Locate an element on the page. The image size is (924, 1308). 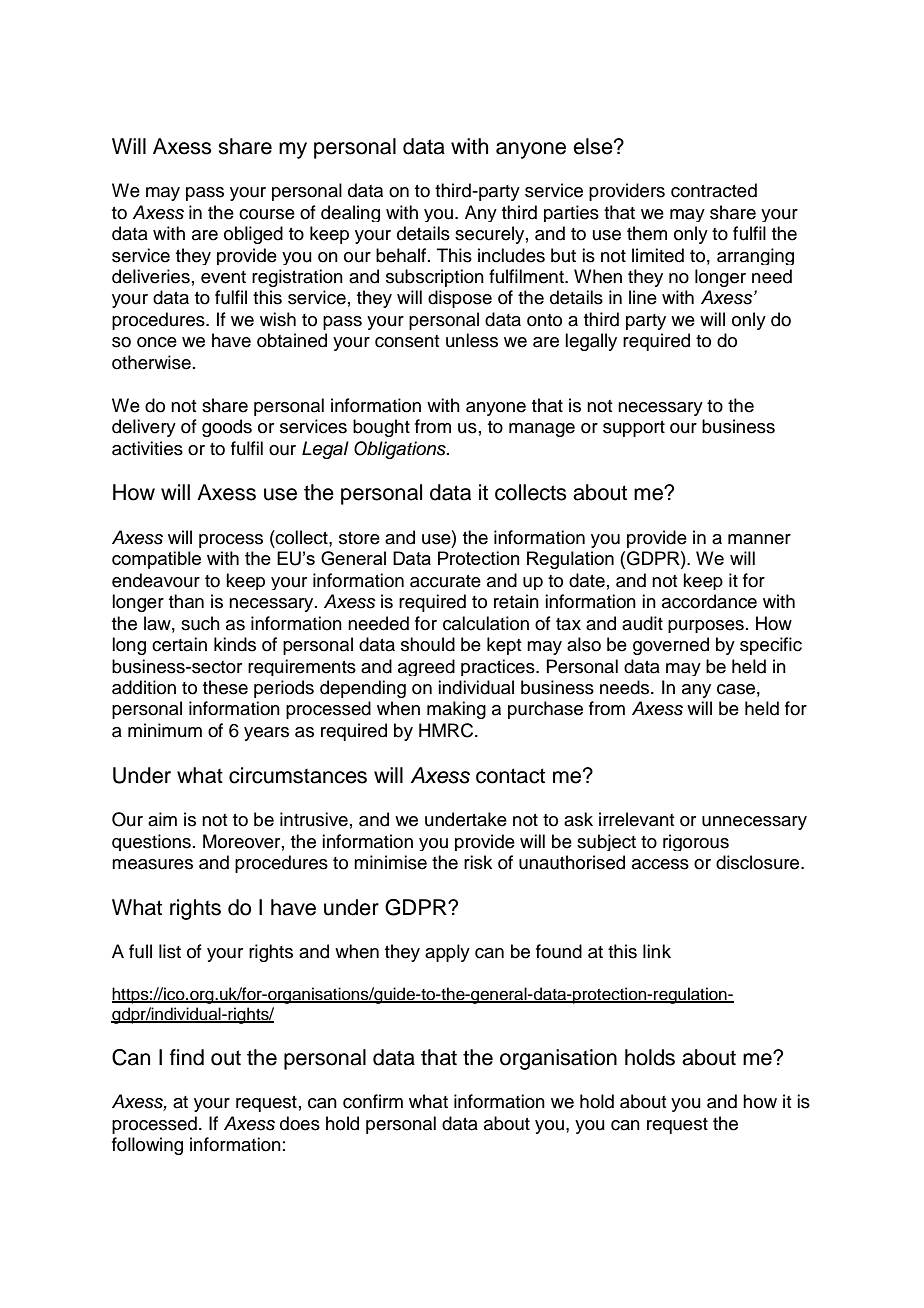
governed is located at coordinates (671, 646).
